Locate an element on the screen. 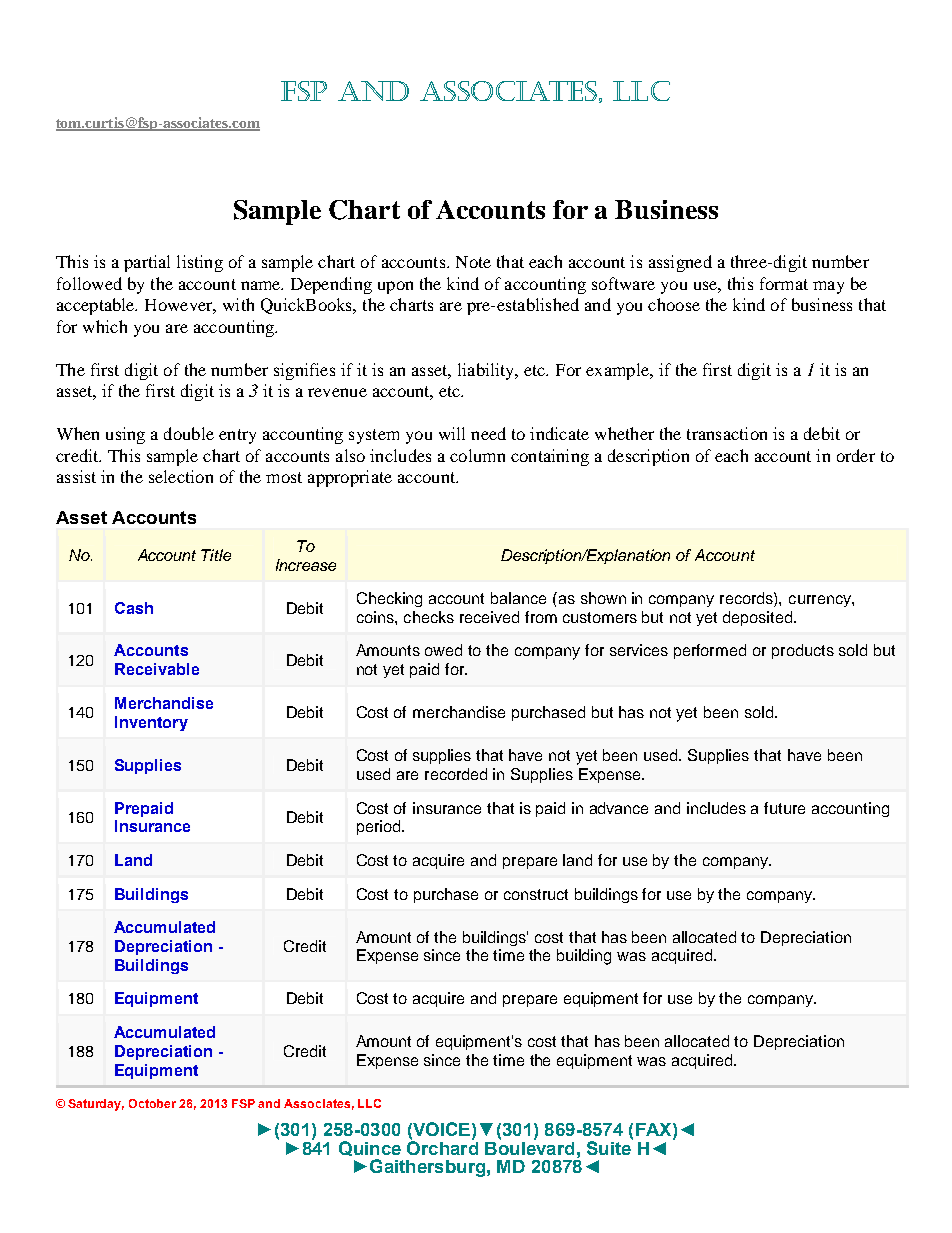 The image size is (952, 1233). Orchard is located at coordinates (442, 1146).
